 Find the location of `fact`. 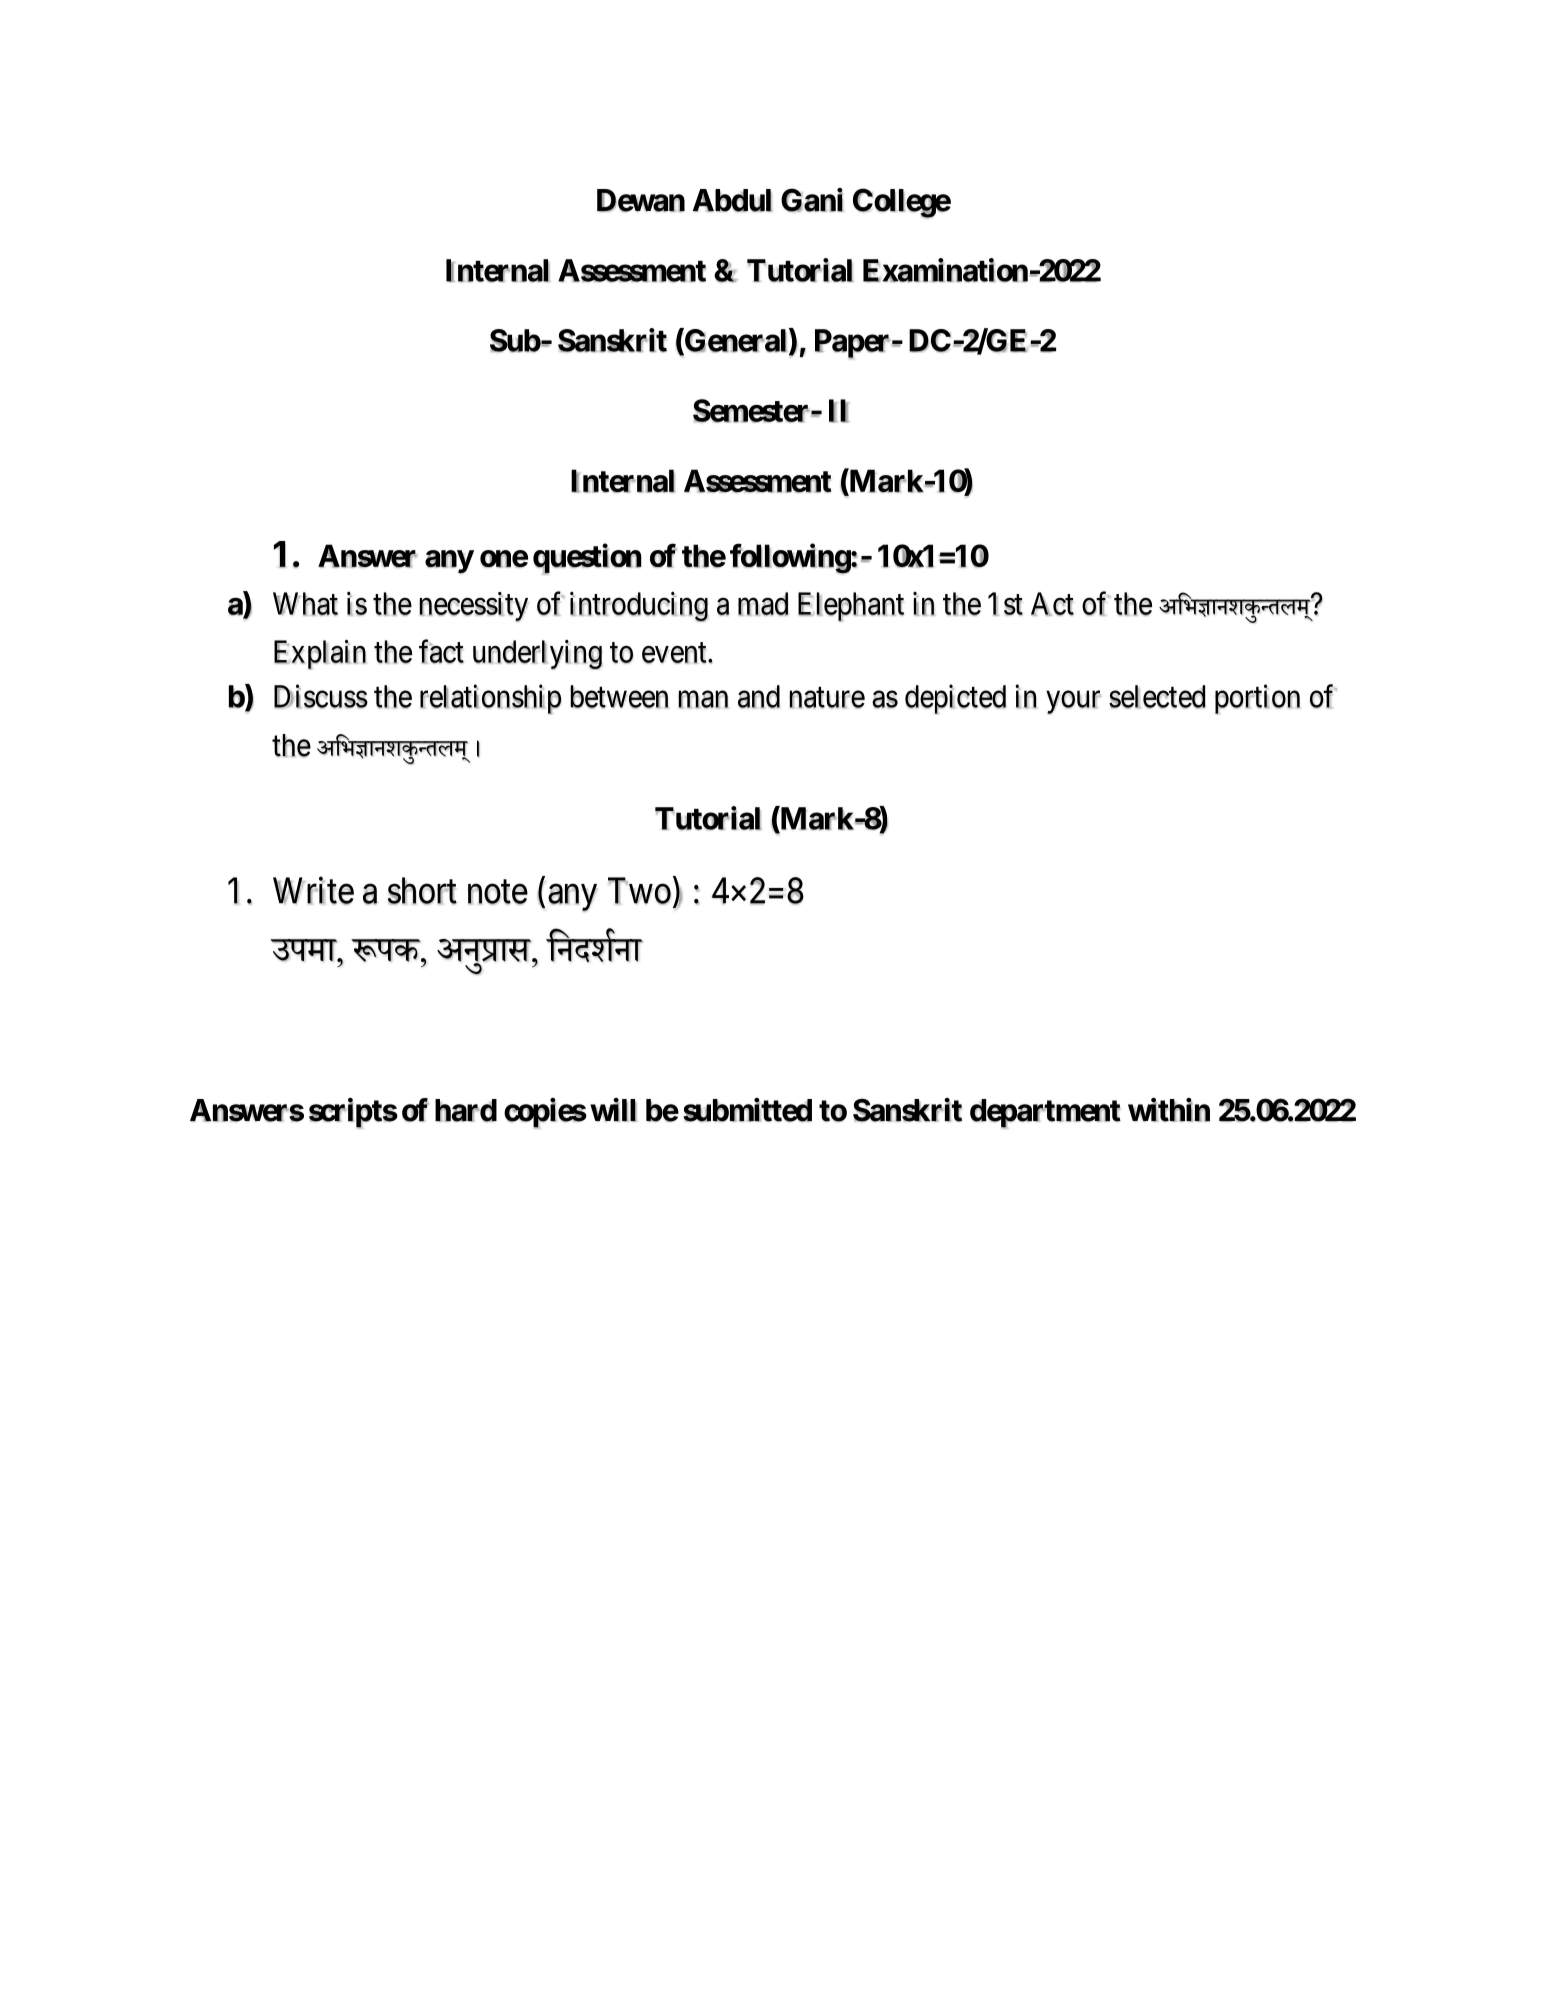

fact is located at coordinates (441, 651).
